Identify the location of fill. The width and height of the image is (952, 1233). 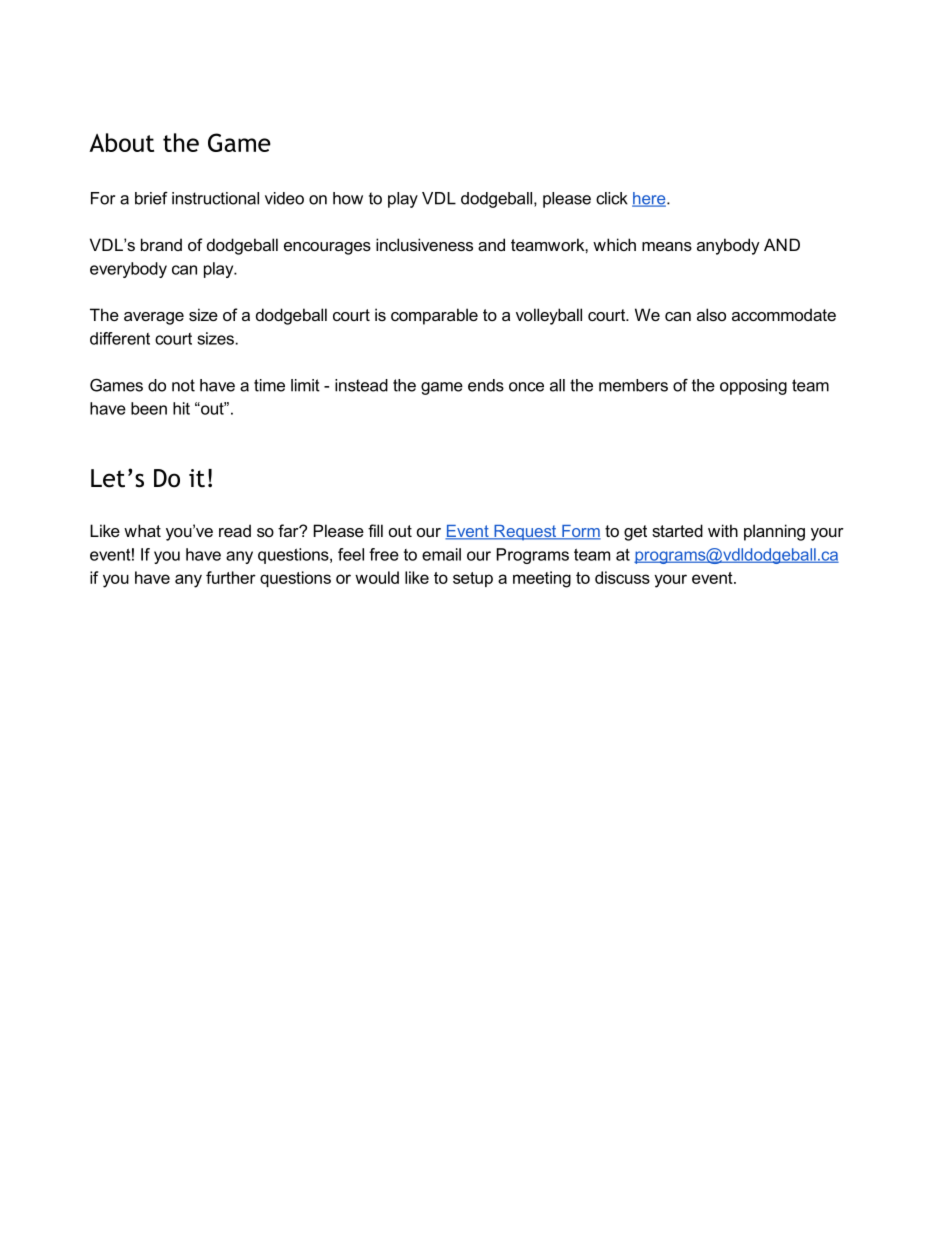
(375, 530).
